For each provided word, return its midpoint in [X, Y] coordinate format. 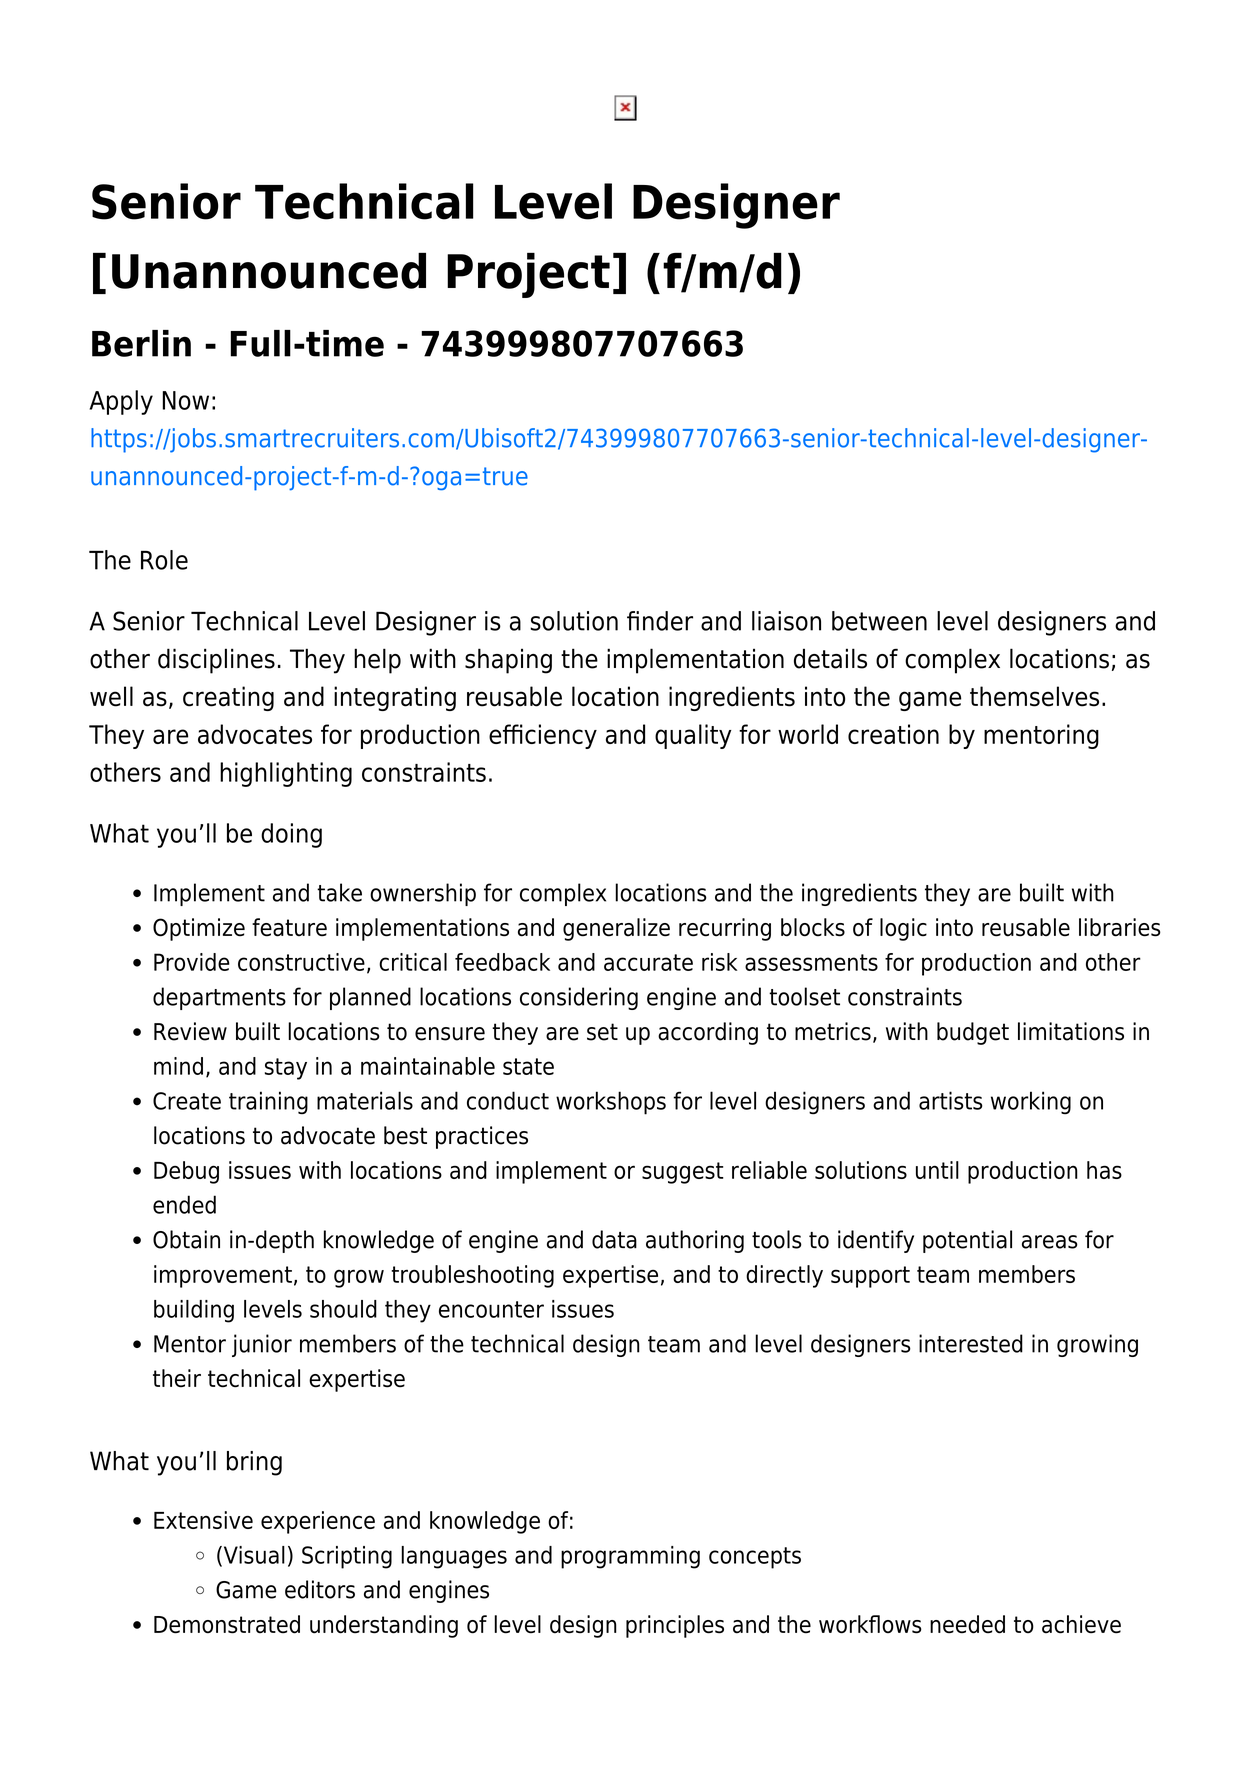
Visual [253, 1556]
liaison [786, 621]
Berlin [141, 343]
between [879, 621]
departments [219, 998]
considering [579, 998]
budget [973, 1033]
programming [630, 1557]
